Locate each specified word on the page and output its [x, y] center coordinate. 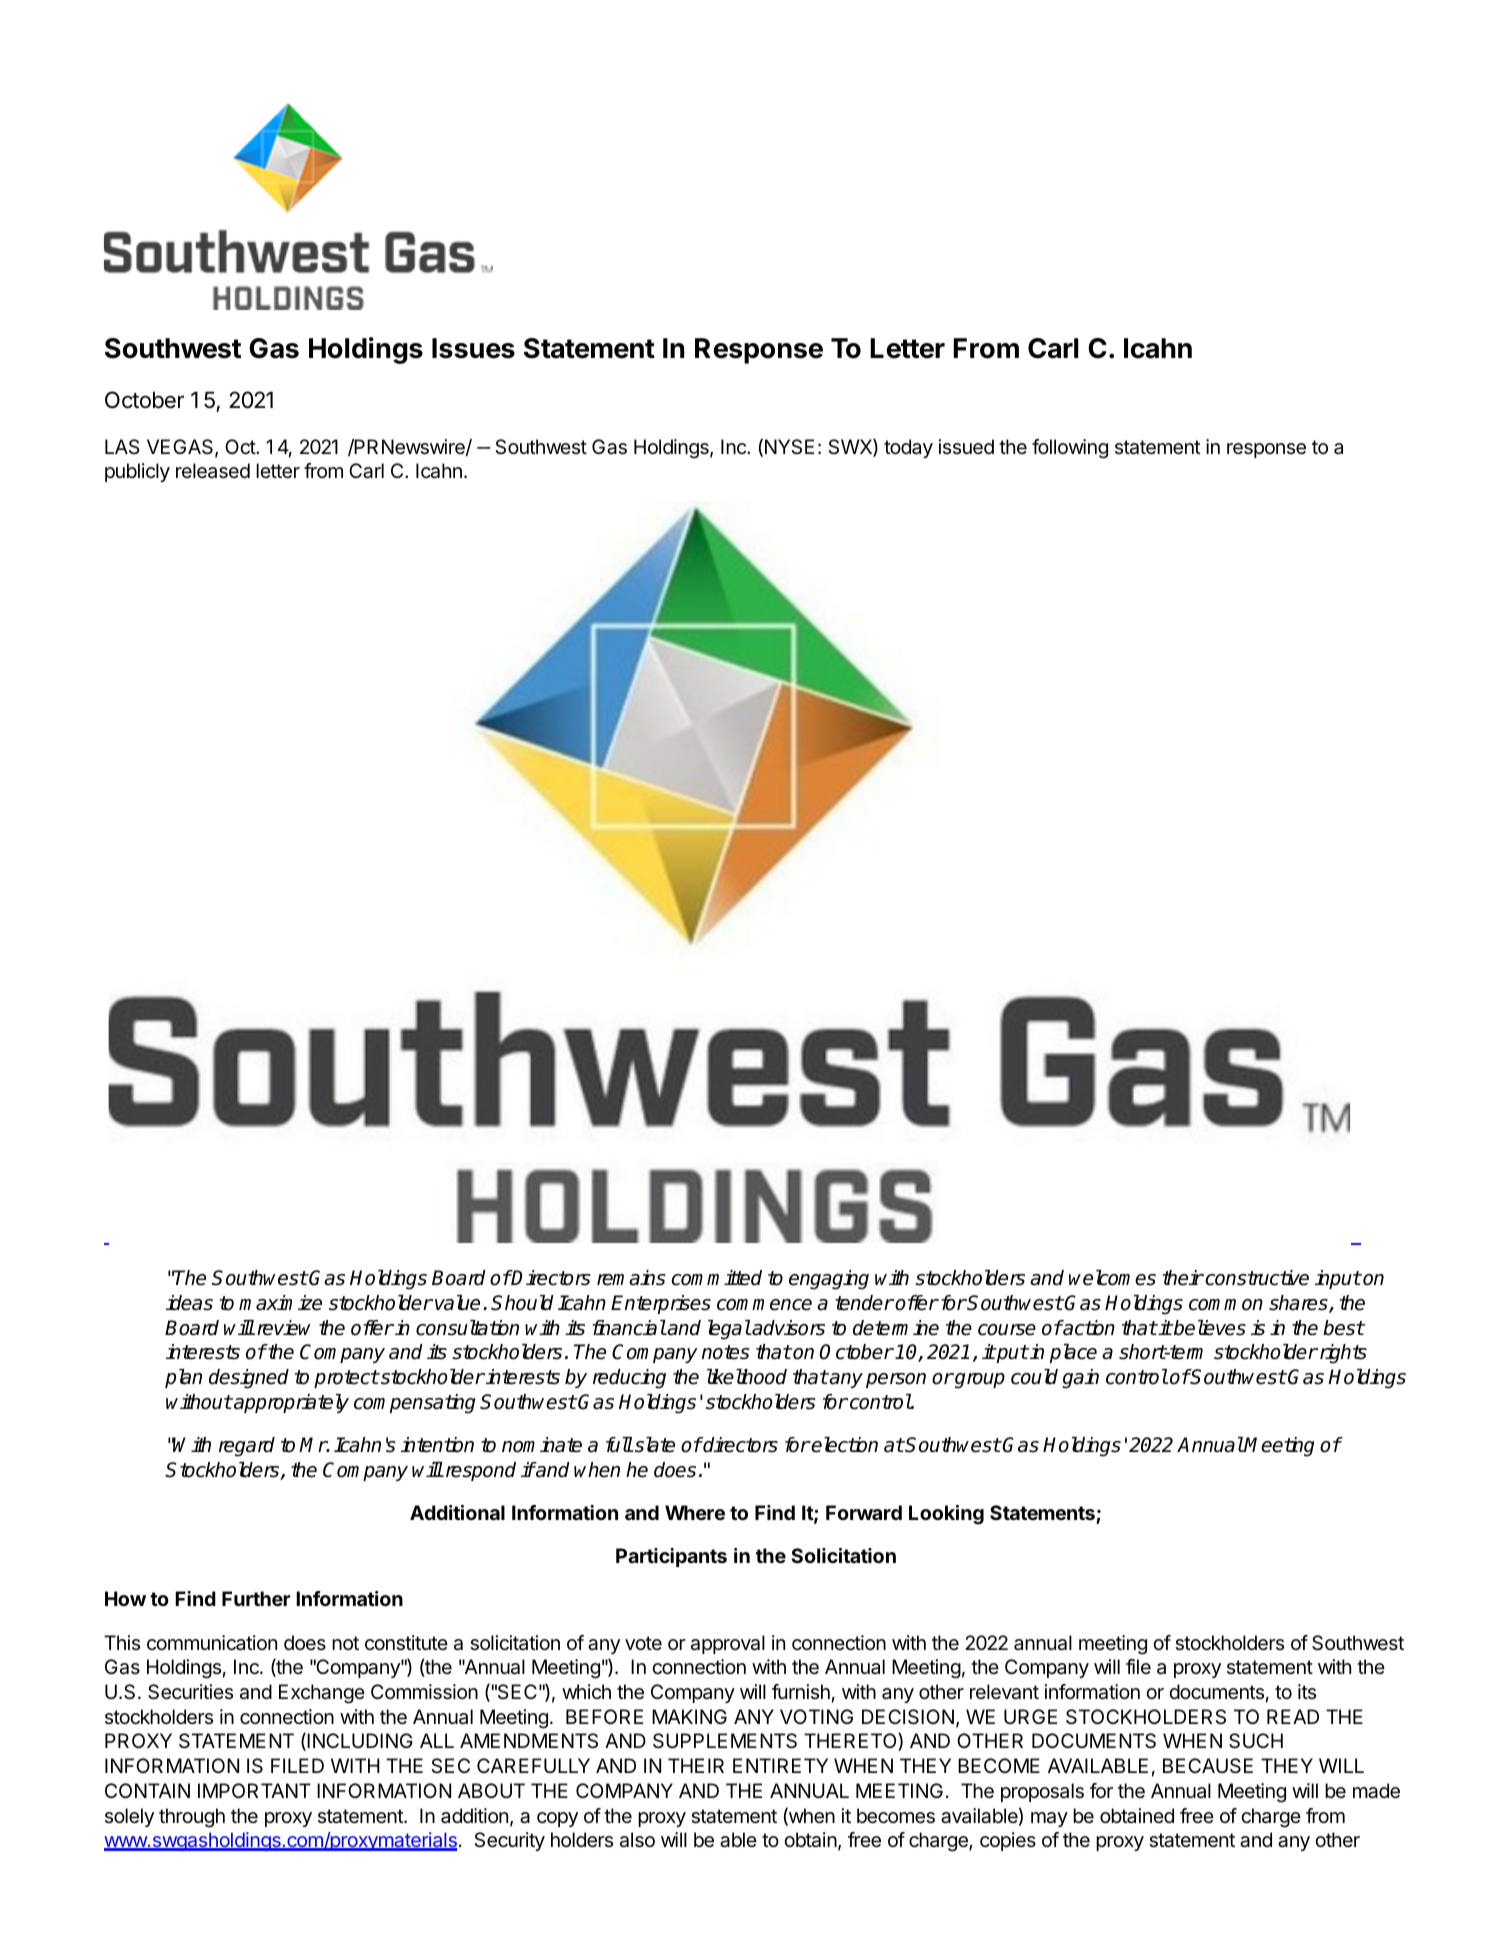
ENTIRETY [780, 1765]
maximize [280, 1303]
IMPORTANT [254, 1790]
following [1070, 449]
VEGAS [181, 448]
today [908, 448]
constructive [1256, 1278]
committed [716, 1278]
